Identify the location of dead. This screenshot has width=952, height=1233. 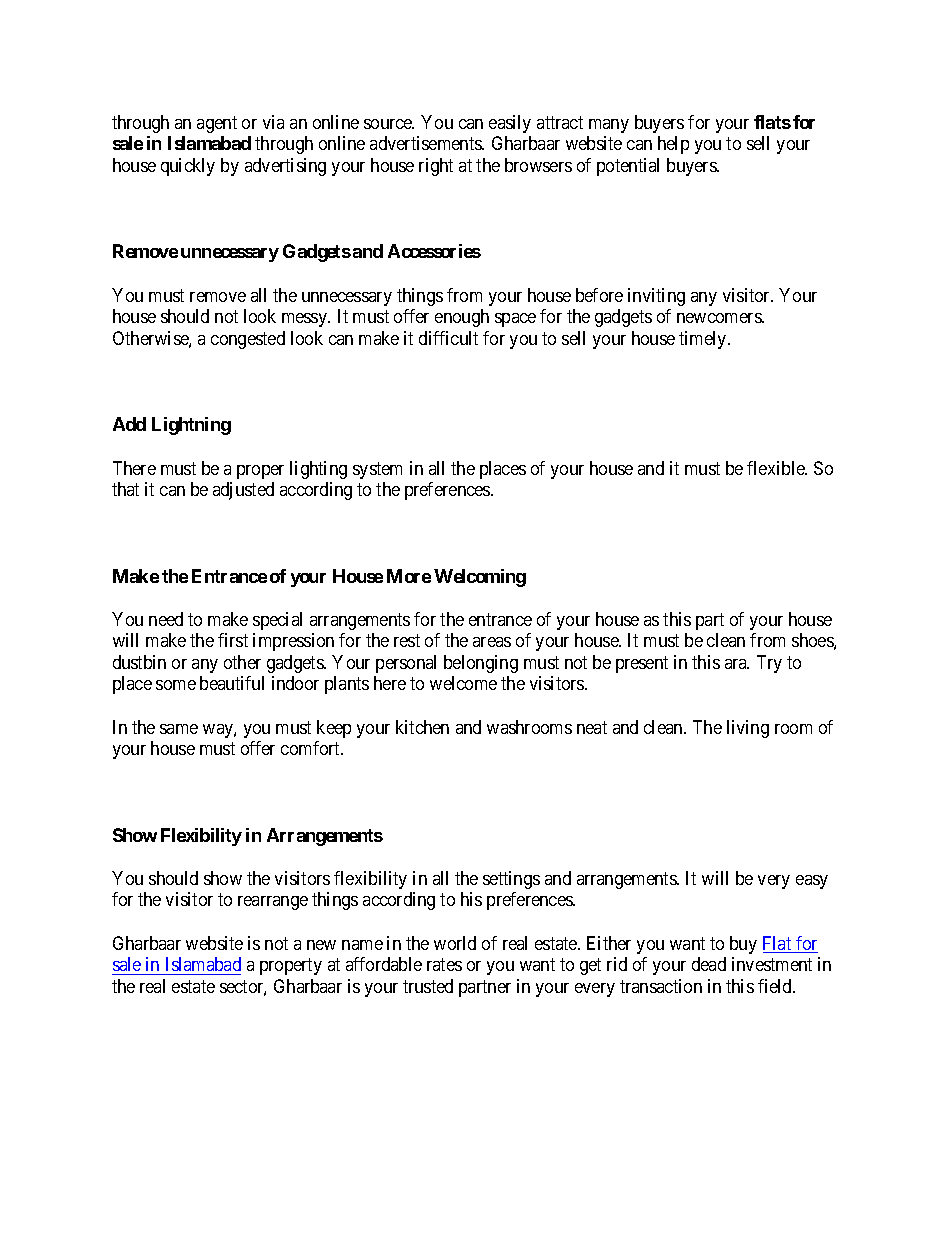
(709, 964).
